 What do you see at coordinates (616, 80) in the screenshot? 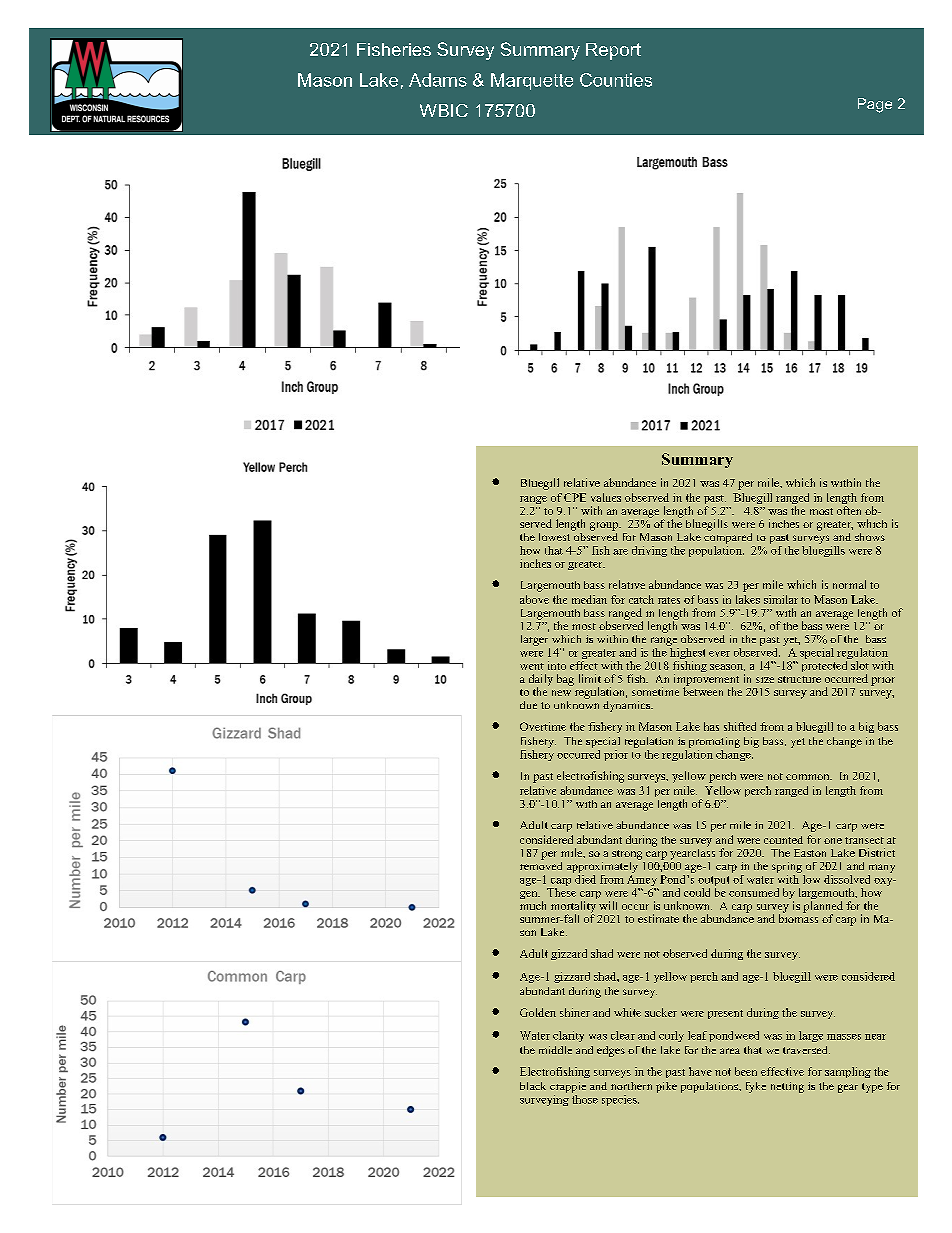
I see `Counties` at bounding box center [616, 80].
